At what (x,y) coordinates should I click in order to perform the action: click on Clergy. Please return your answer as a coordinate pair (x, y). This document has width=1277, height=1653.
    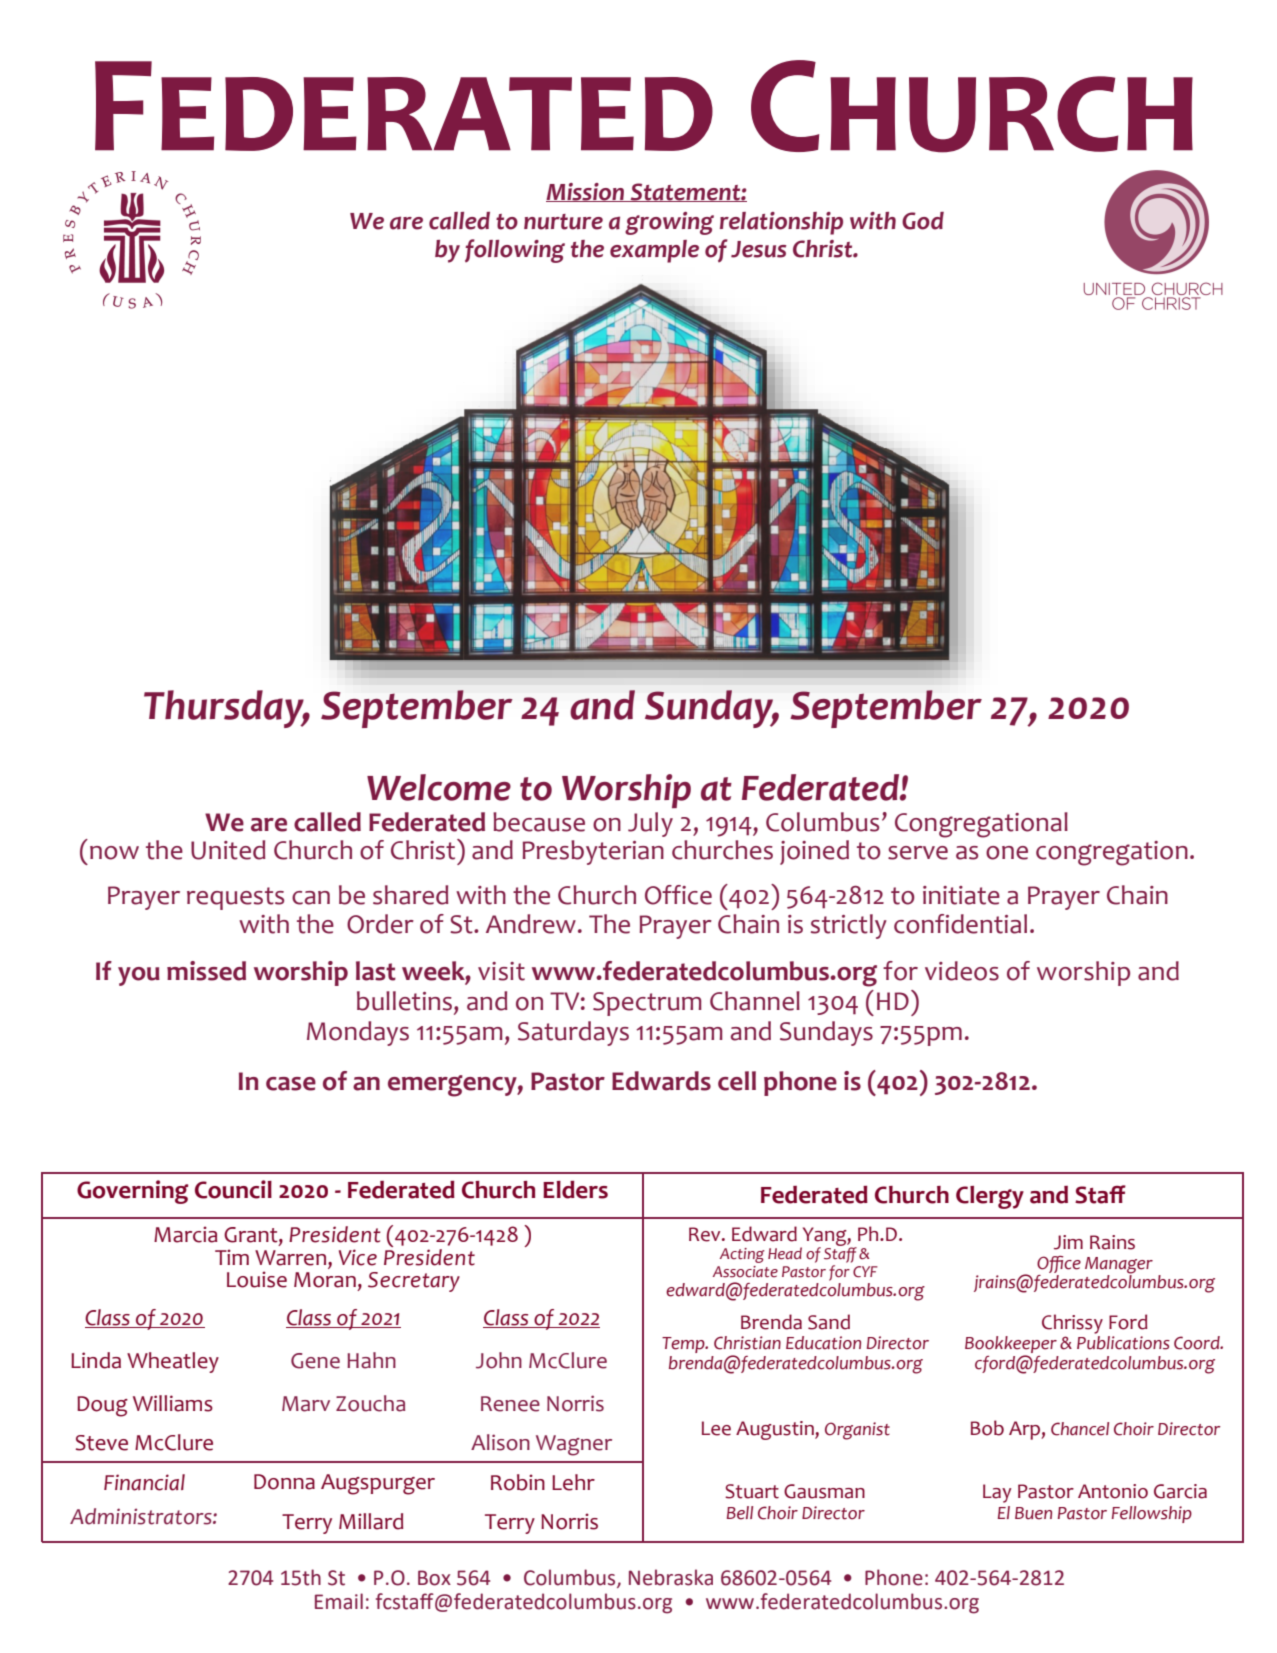
    Looking at the image, I should click on (990, 1197).
